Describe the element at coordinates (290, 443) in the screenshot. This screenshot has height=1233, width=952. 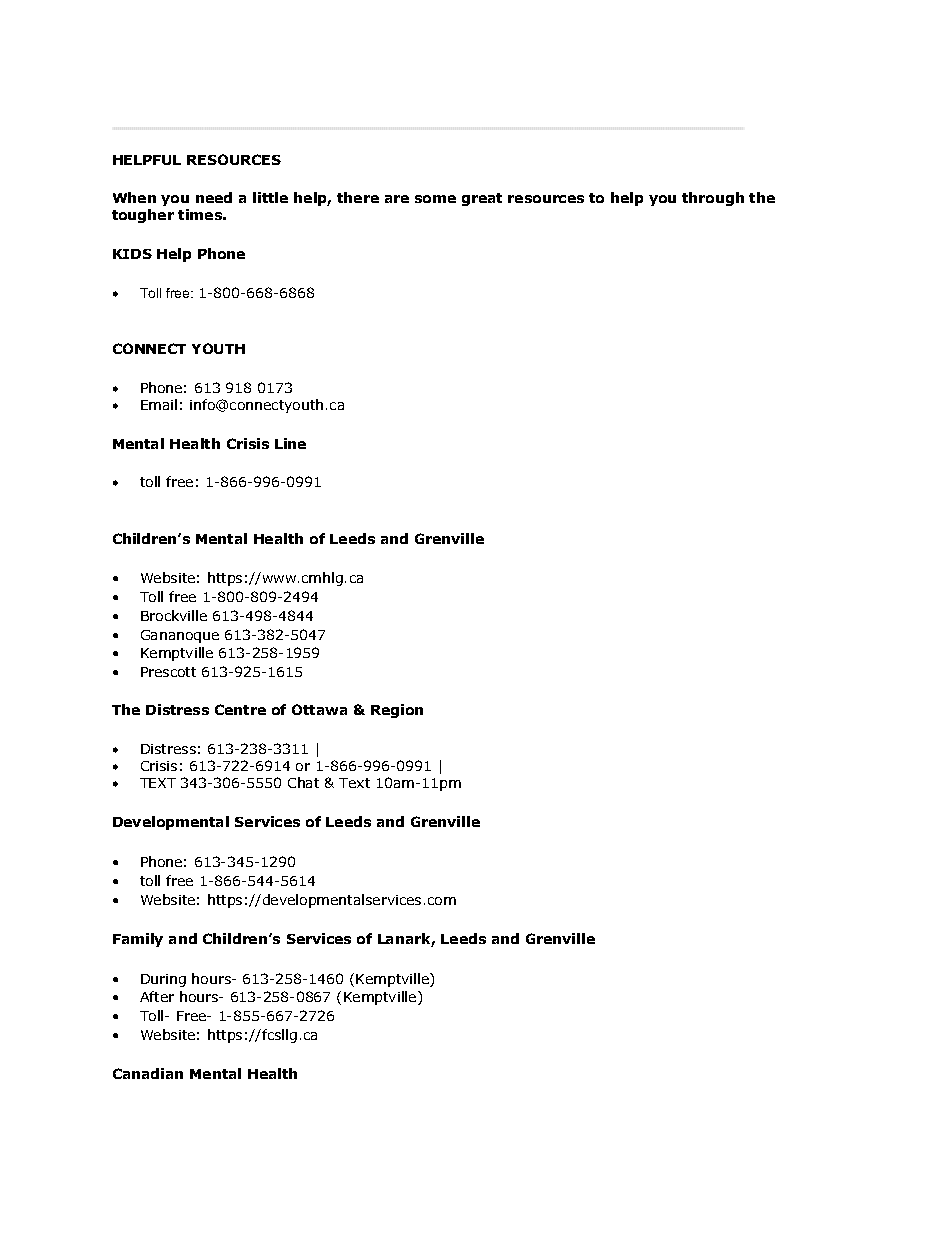
I see `Line` at that location.
